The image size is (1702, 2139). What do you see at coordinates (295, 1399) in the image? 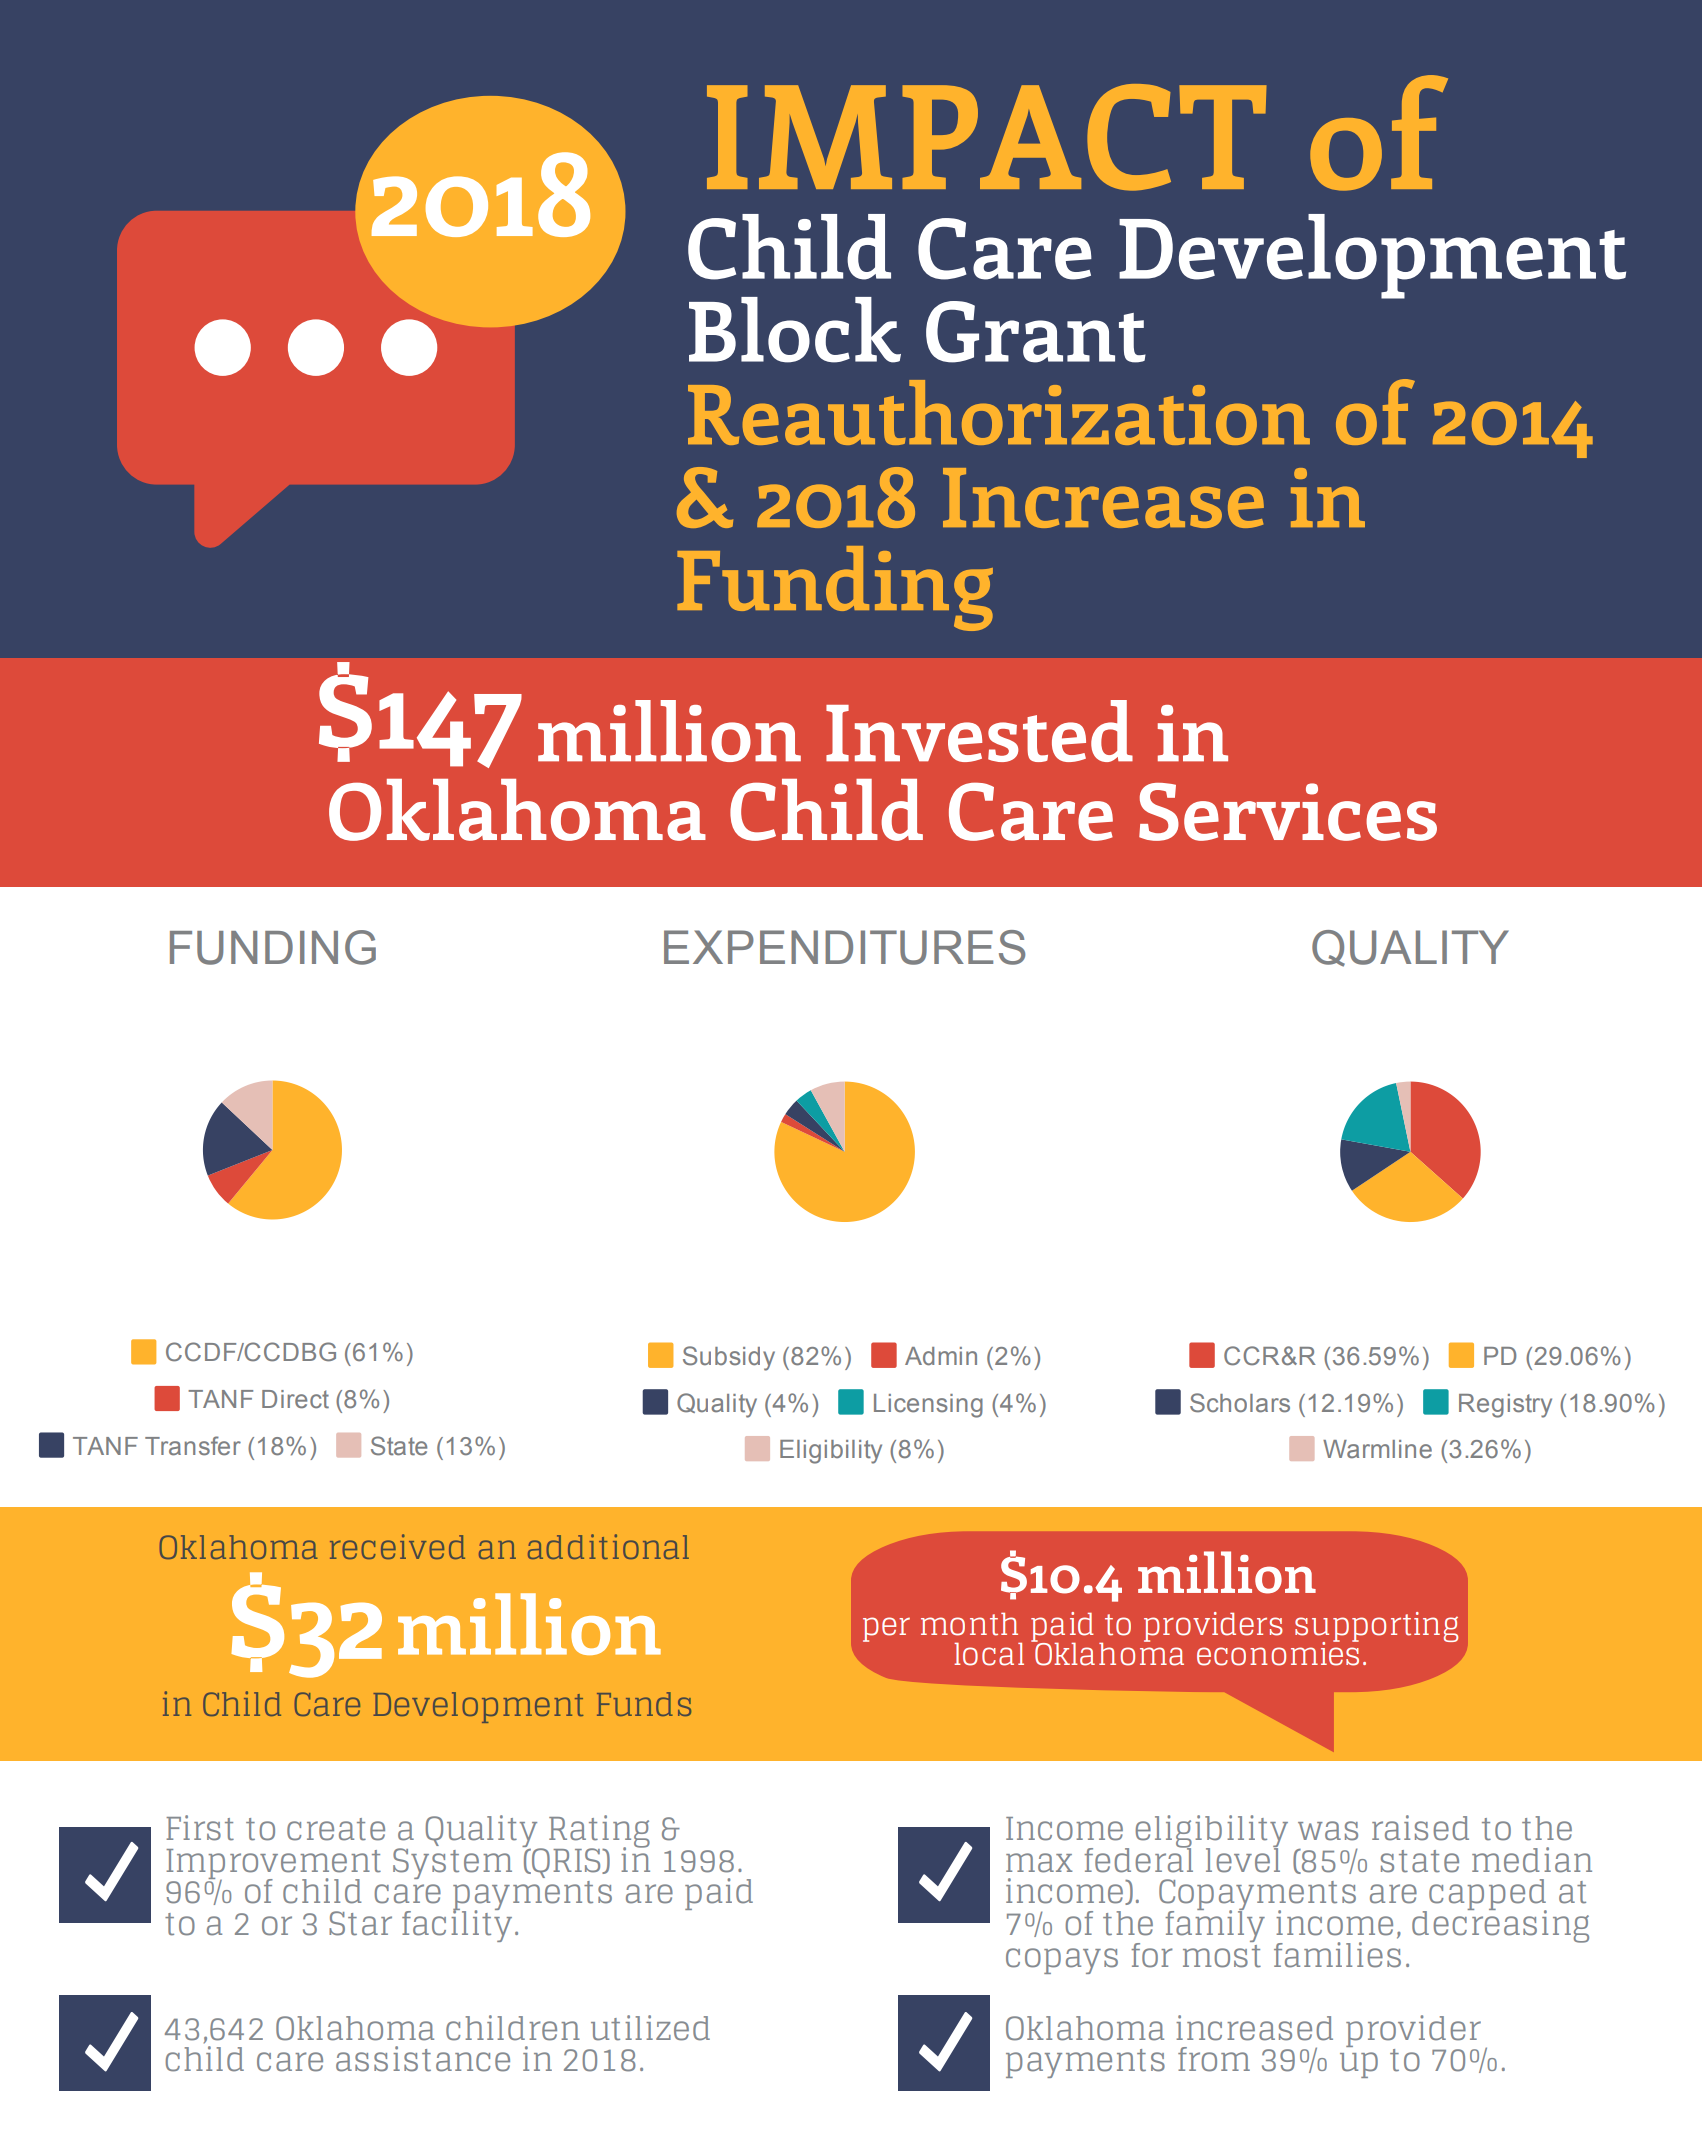
I see `Direct` at bounding box center [295, 1399].
